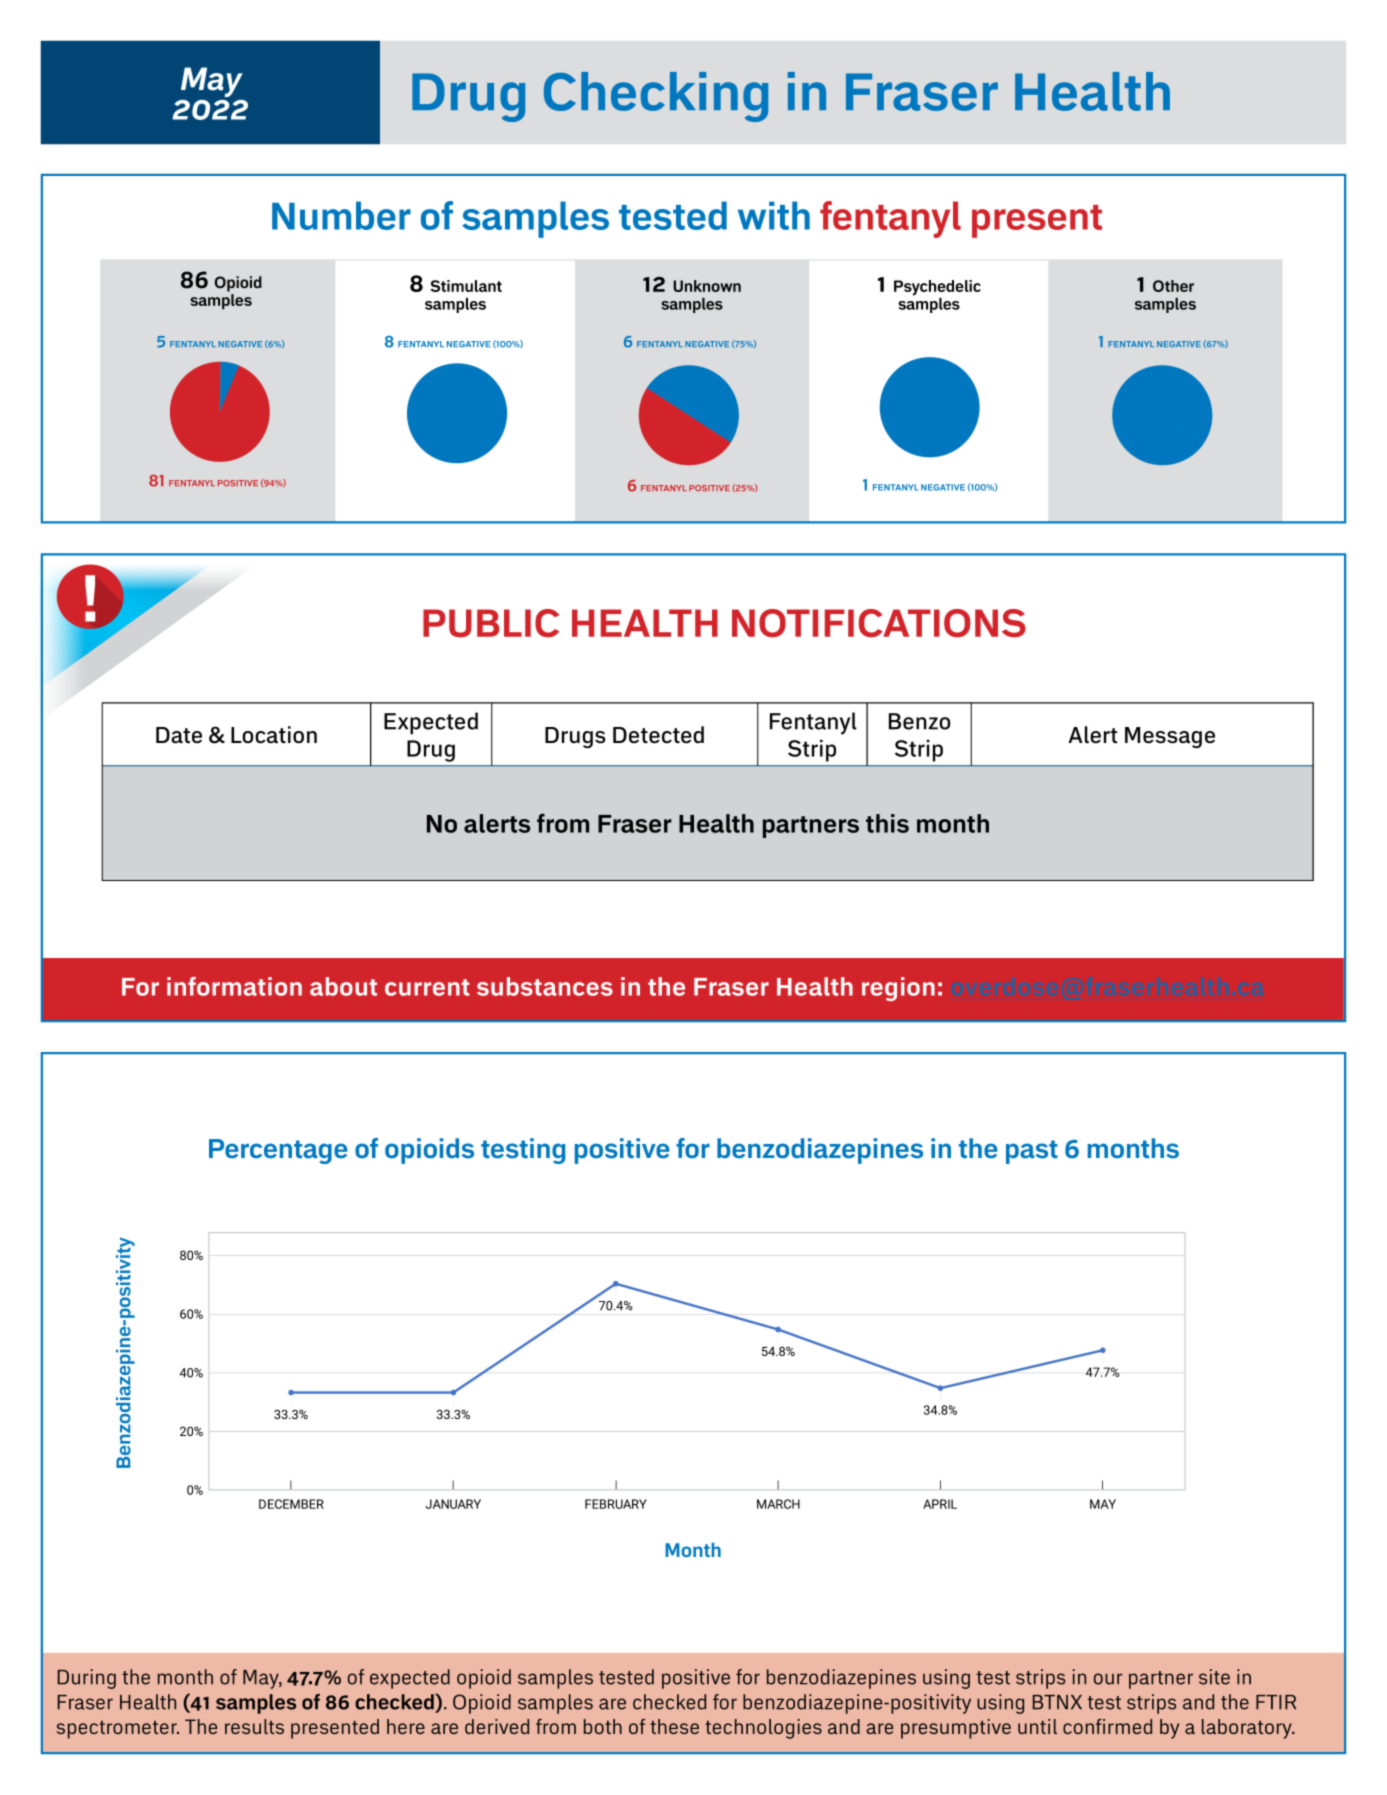  I want to click on these, so click(674, 1726).
